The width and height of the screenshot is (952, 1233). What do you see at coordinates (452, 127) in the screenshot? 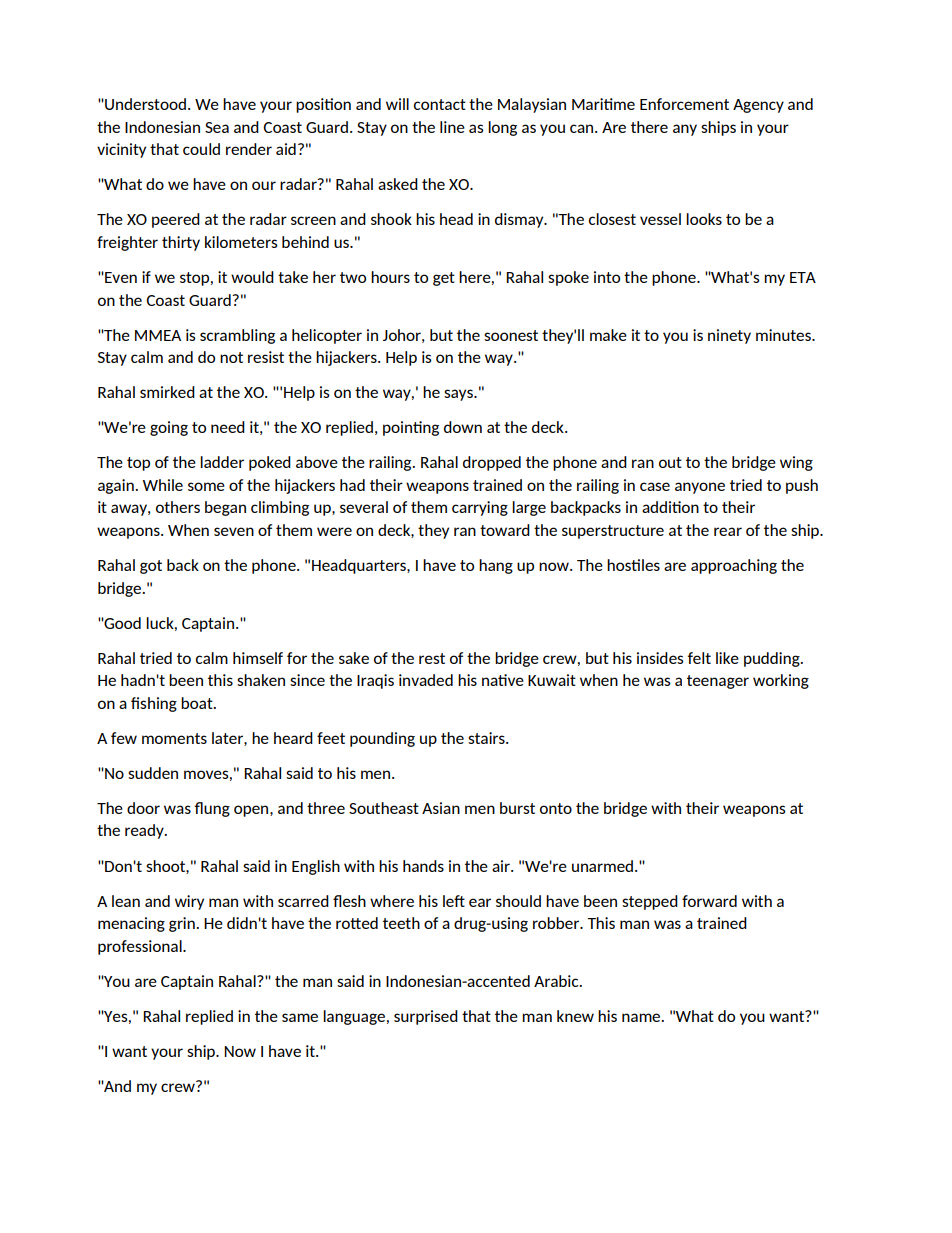
I see `line` at bounding box center [452, 127].
